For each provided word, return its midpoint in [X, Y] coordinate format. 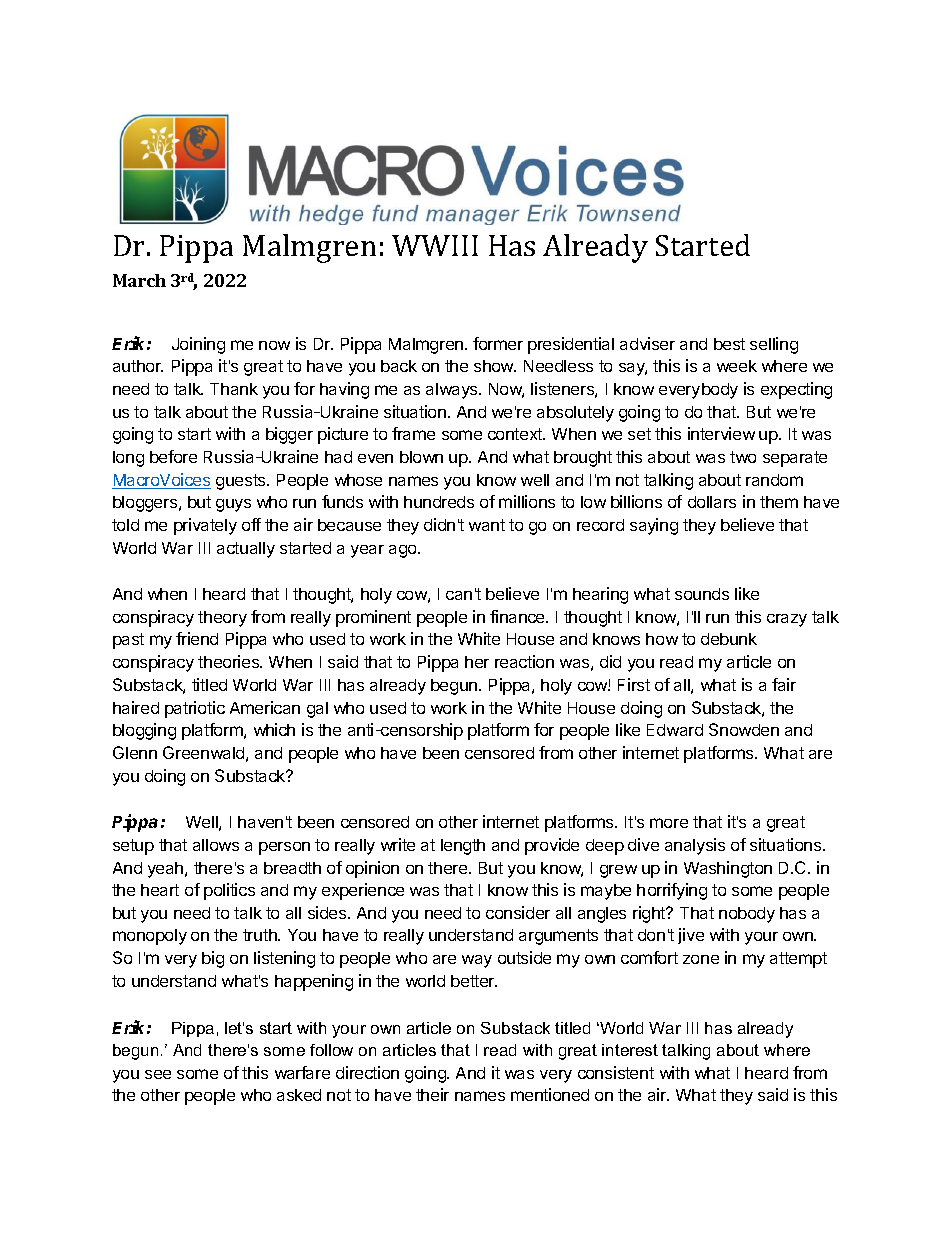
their [432, 1094]
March [139, 280]
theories [229, 661]
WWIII [435, 245]
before [173, 456]
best [729, 344]
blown [421, 457]
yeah [167, 870]
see [158, 1074]
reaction [524, 661]
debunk [729, 639]
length [463, 847]
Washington [728, 869]
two [743, 457]
